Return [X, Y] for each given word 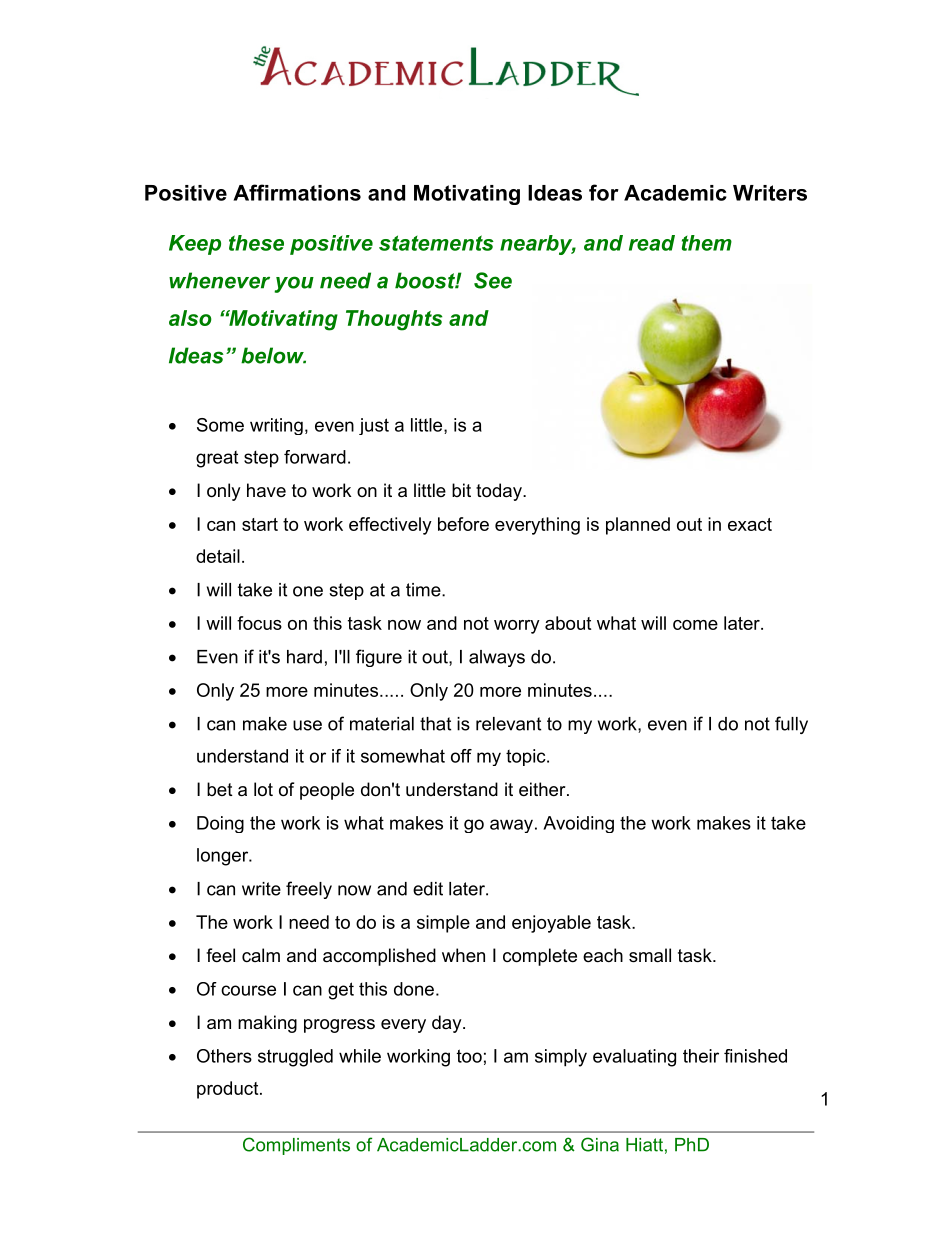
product [229, 1090]
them [707, 243]
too [469, 1056]
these [256, 243]
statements [436, 243]
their [701, 1056]
